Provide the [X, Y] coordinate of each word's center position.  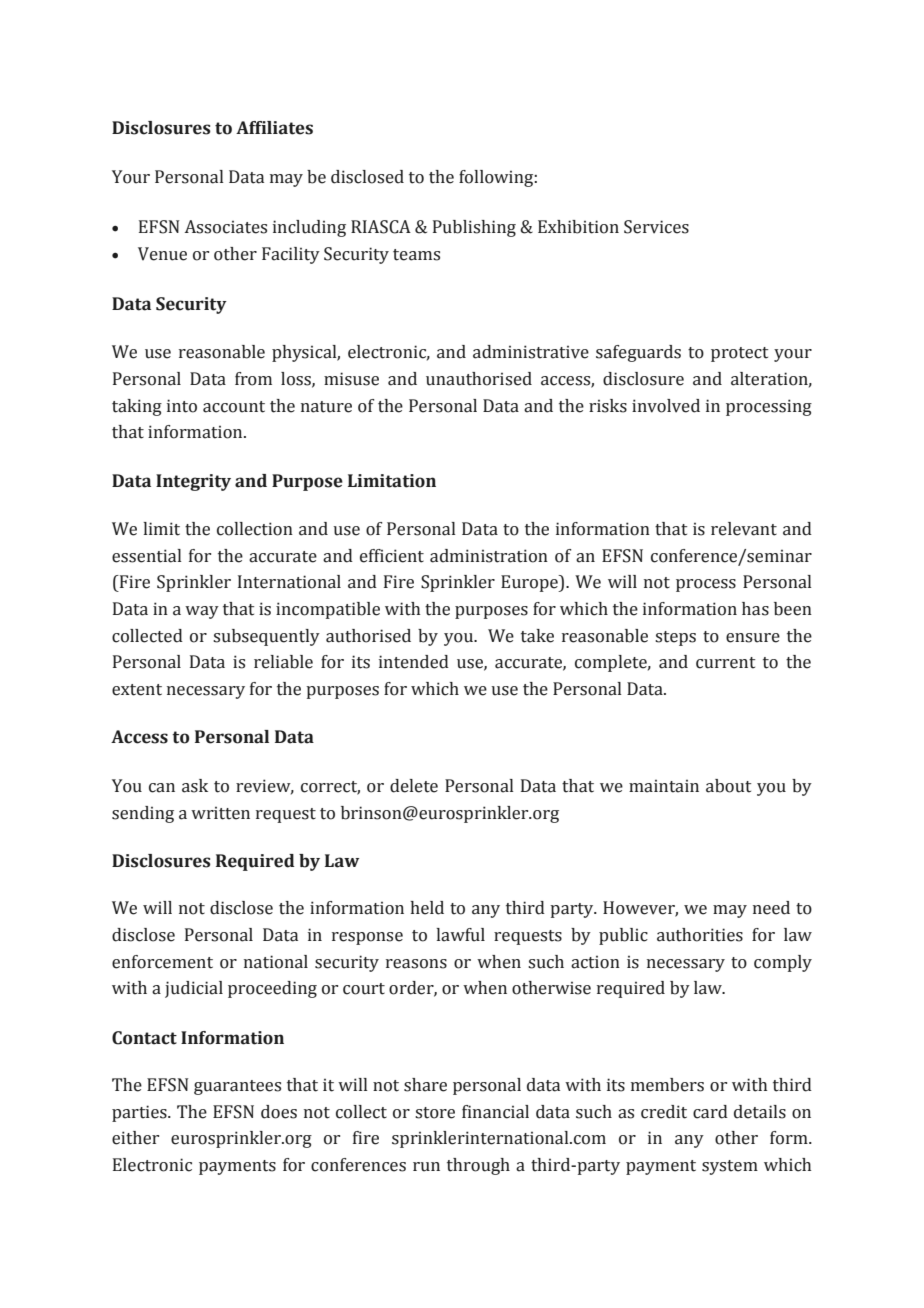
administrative [531, 352]
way [202, 612]
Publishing [474, 228]
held [427, 908]
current [725, 663]
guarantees [237, 1087]
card [710, 1112]
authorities [700, 935]
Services [656, 227]
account [234, 407]
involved [666, 406]
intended [414, 662]
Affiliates [274, 128]
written [220, 813]
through [478, 1166]
